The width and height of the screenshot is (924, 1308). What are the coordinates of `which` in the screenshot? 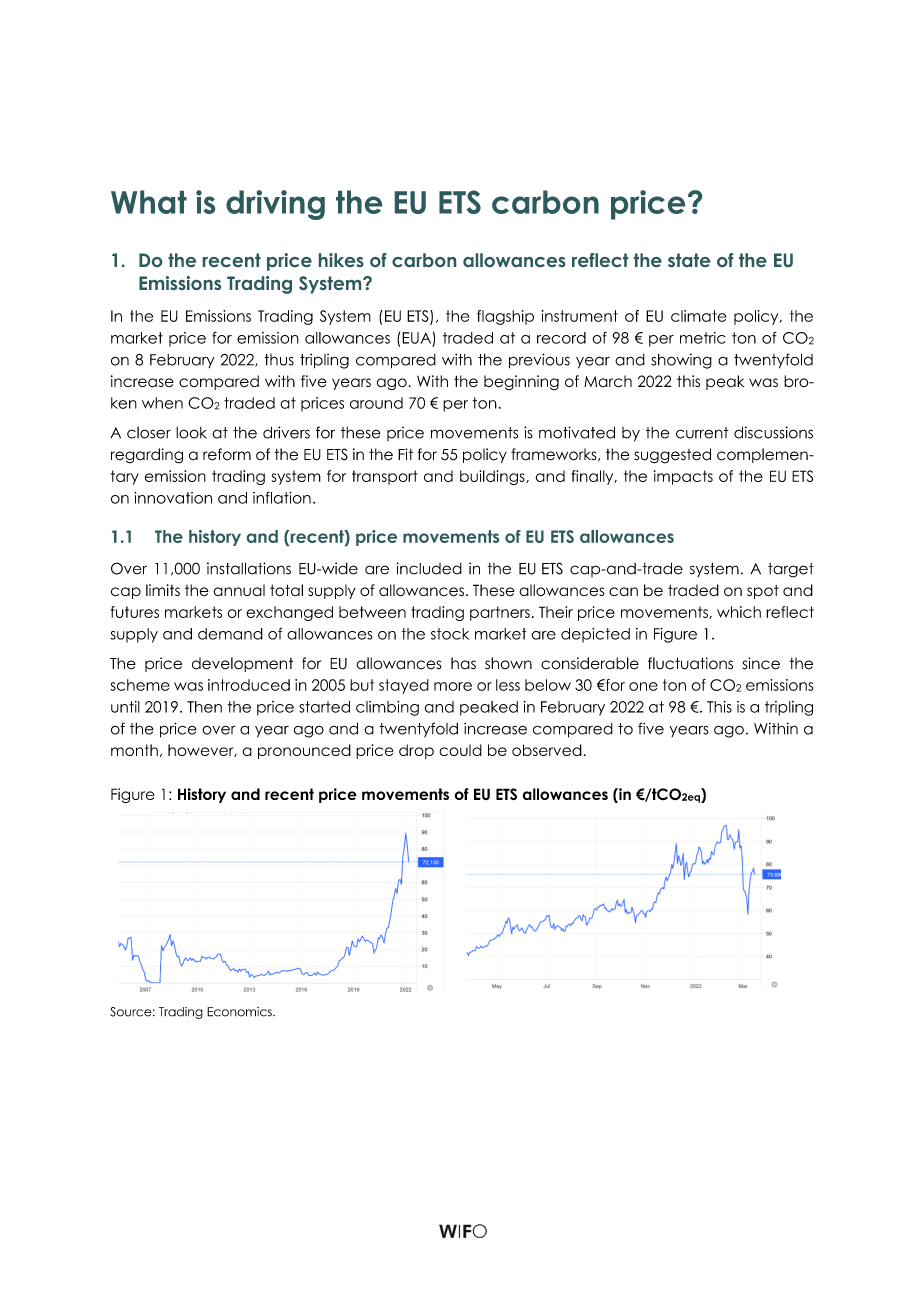 It's located at (739, 612).
